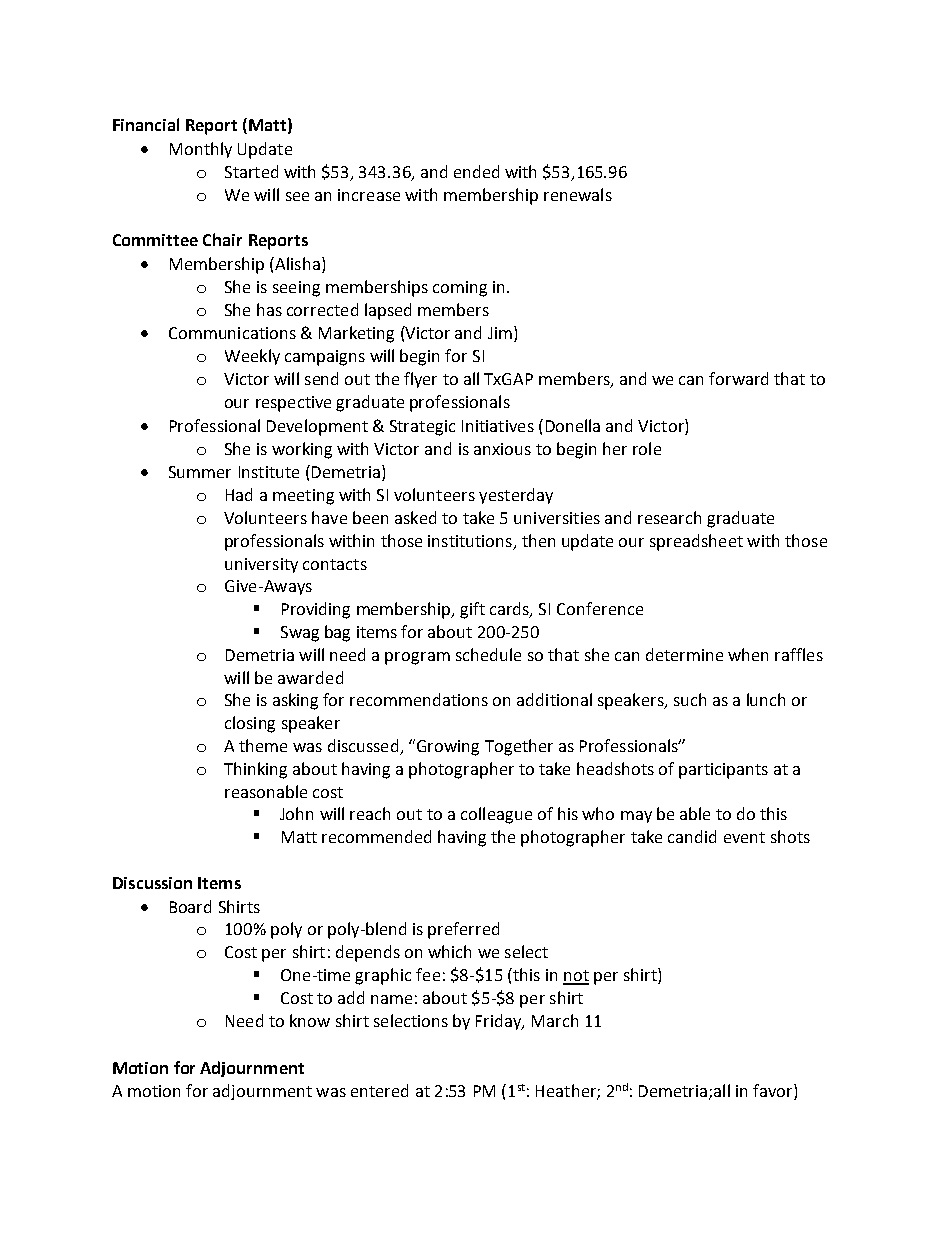 This screenshot has height=1233, width=952. What do you see at coordinates (201, 150) in the screenshot?
I see `Monthly` at bounding box center [201, 150].
